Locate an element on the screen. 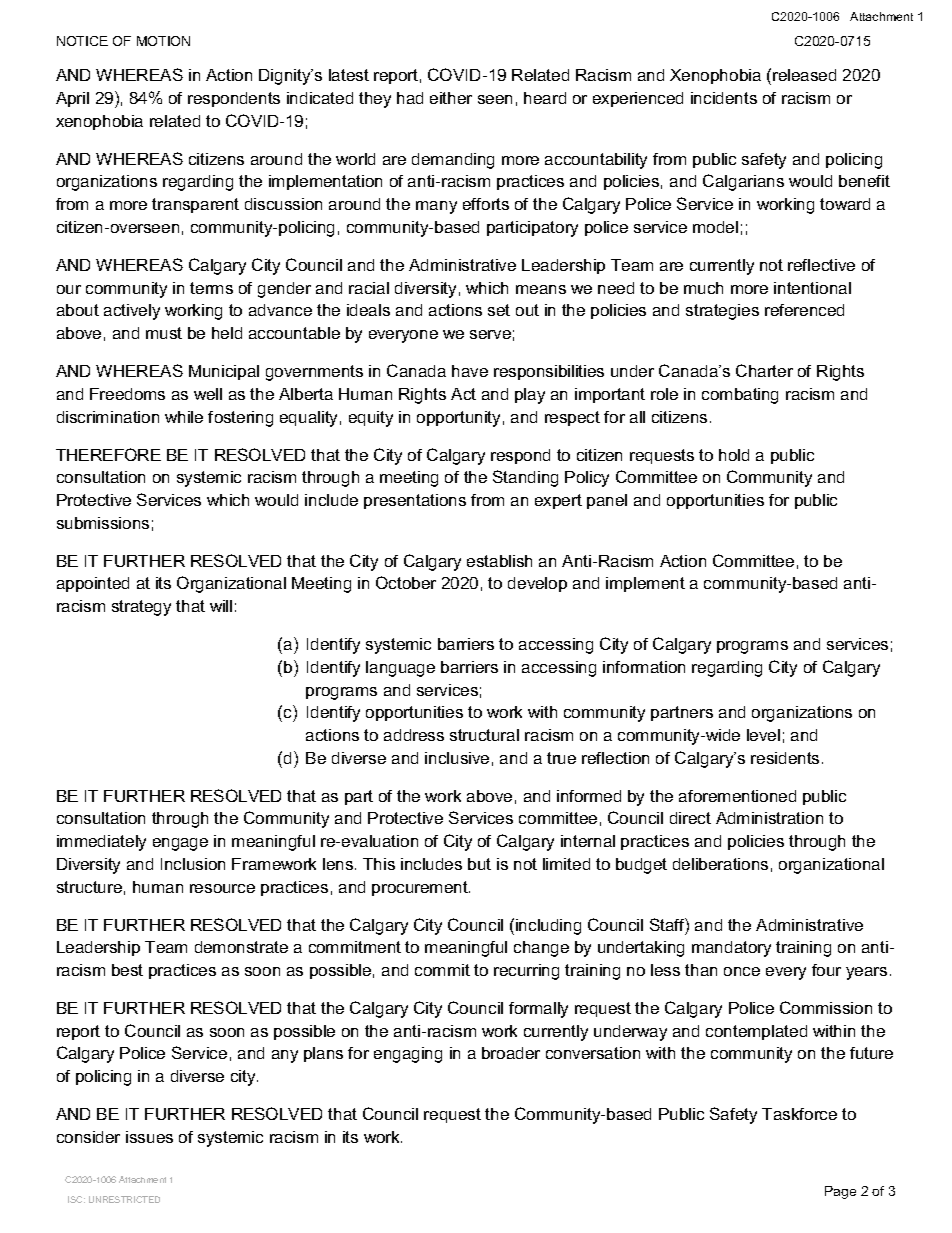 This screenshot has width=952, height=1233. Charter is located at coordinates (764, 370).
